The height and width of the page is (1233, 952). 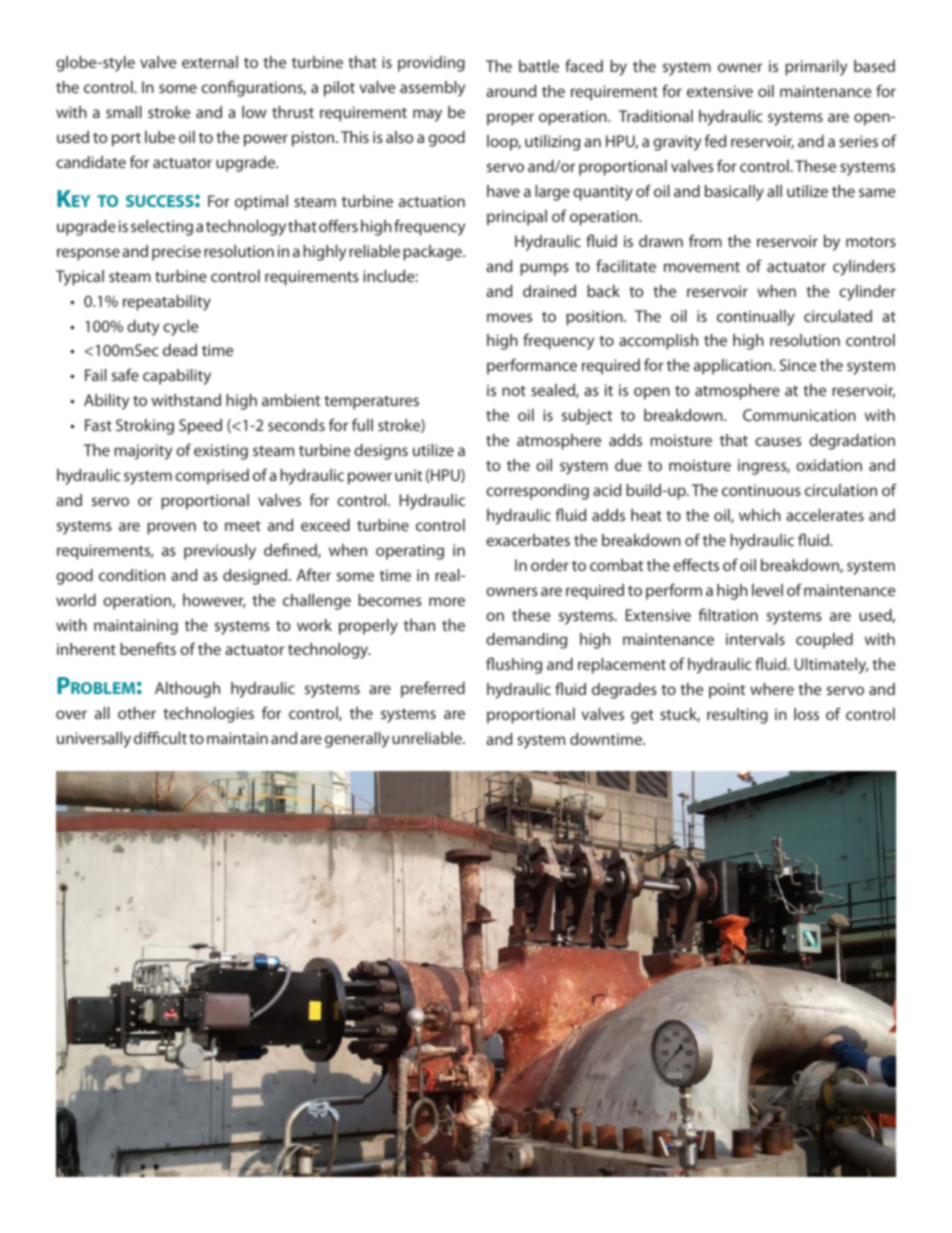 I want to click on cycle, so click(x=180, y=328).
